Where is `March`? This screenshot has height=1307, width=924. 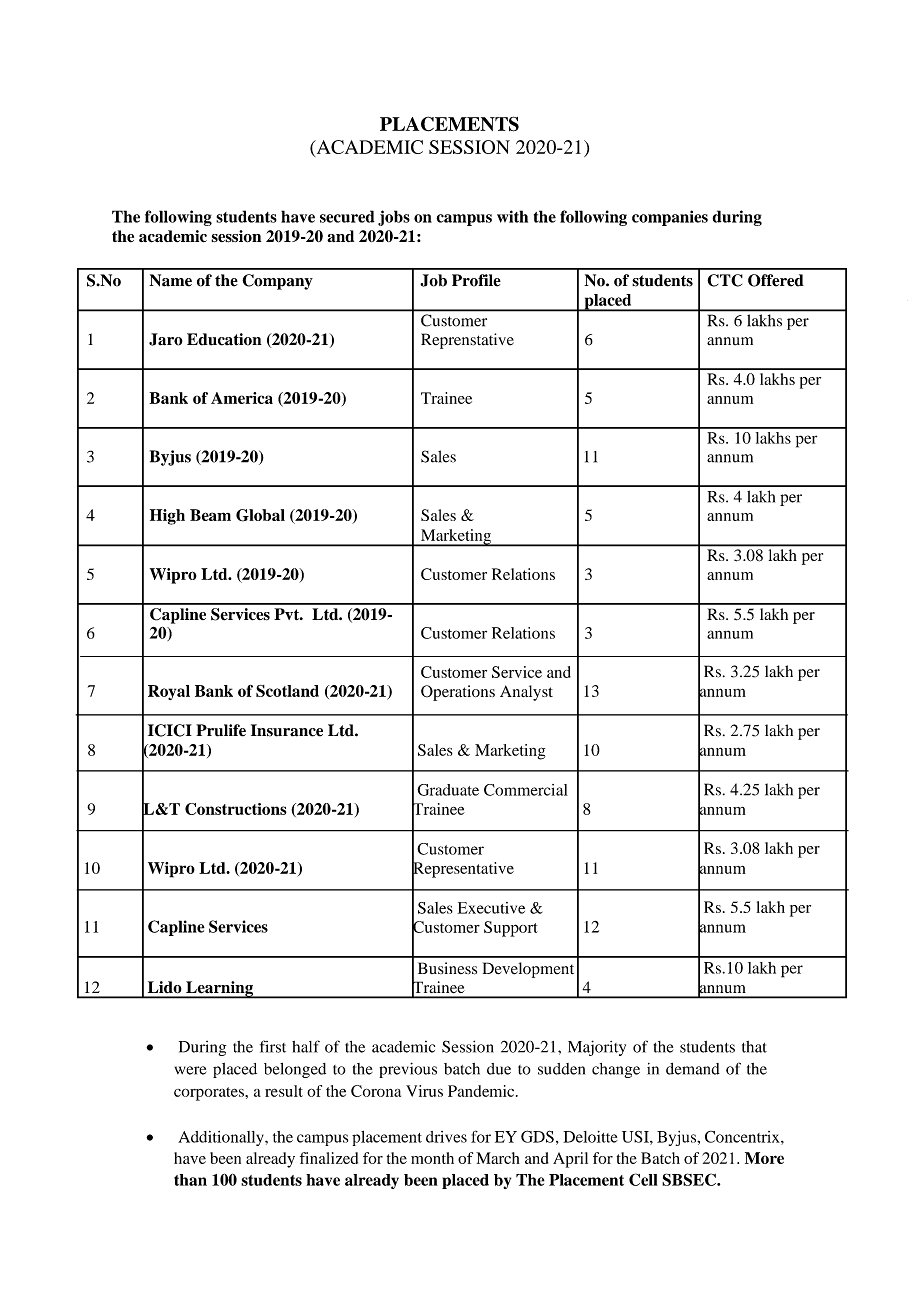 March is located at coordinates (498, 1158).
